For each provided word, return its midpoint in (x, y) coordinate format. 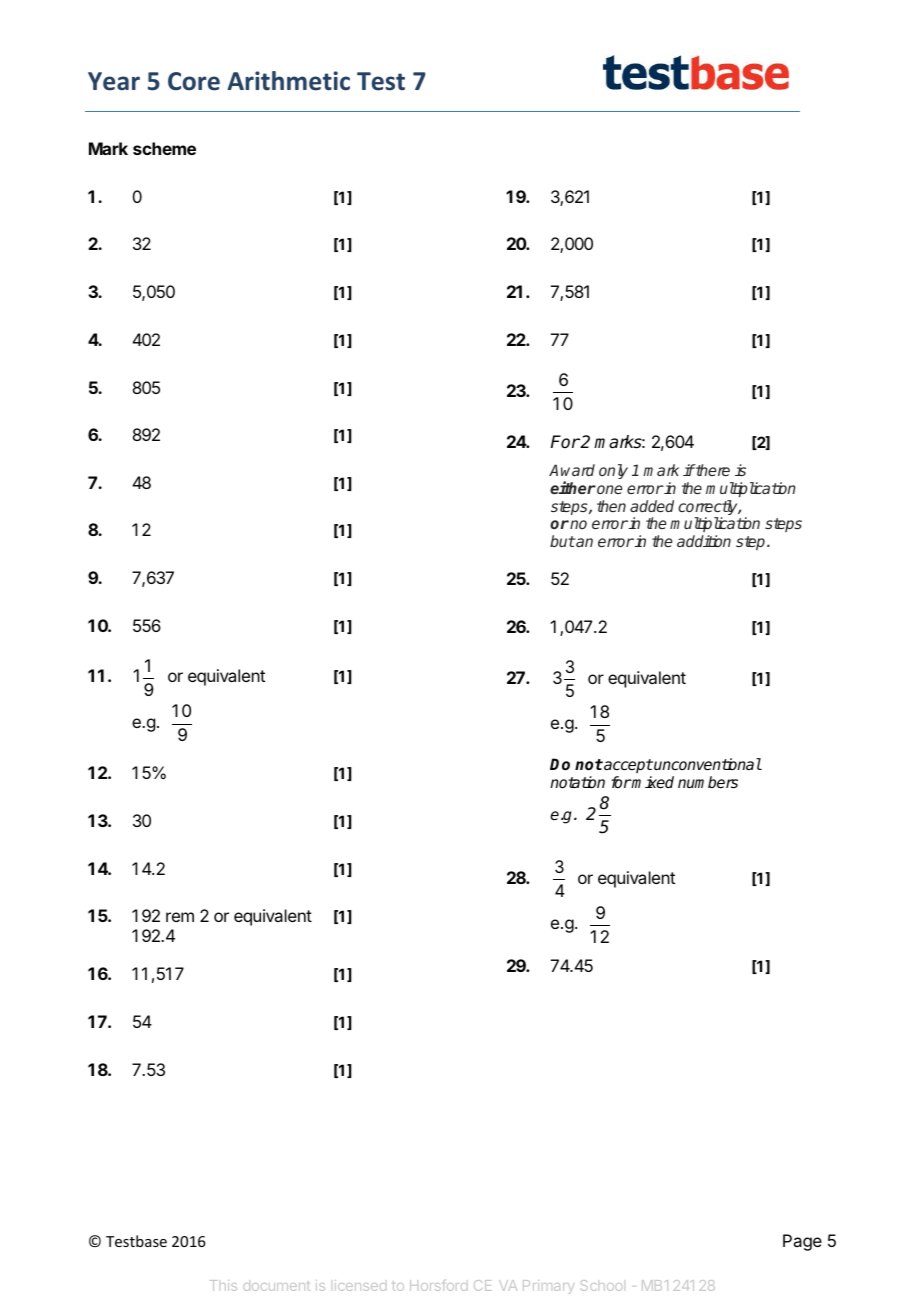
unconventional (707, 764)
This (223, 1285)
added (652, 506)
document (276, 1286)
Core (194, 81)
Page (802, 1242)
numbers (708, 782)
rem (180, 917)
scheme (164, 148)
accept (627, 766)
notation (577, 782)
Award (572, 470)
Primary (548, 1287)
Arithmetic (288, 81)
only (613, 471)
